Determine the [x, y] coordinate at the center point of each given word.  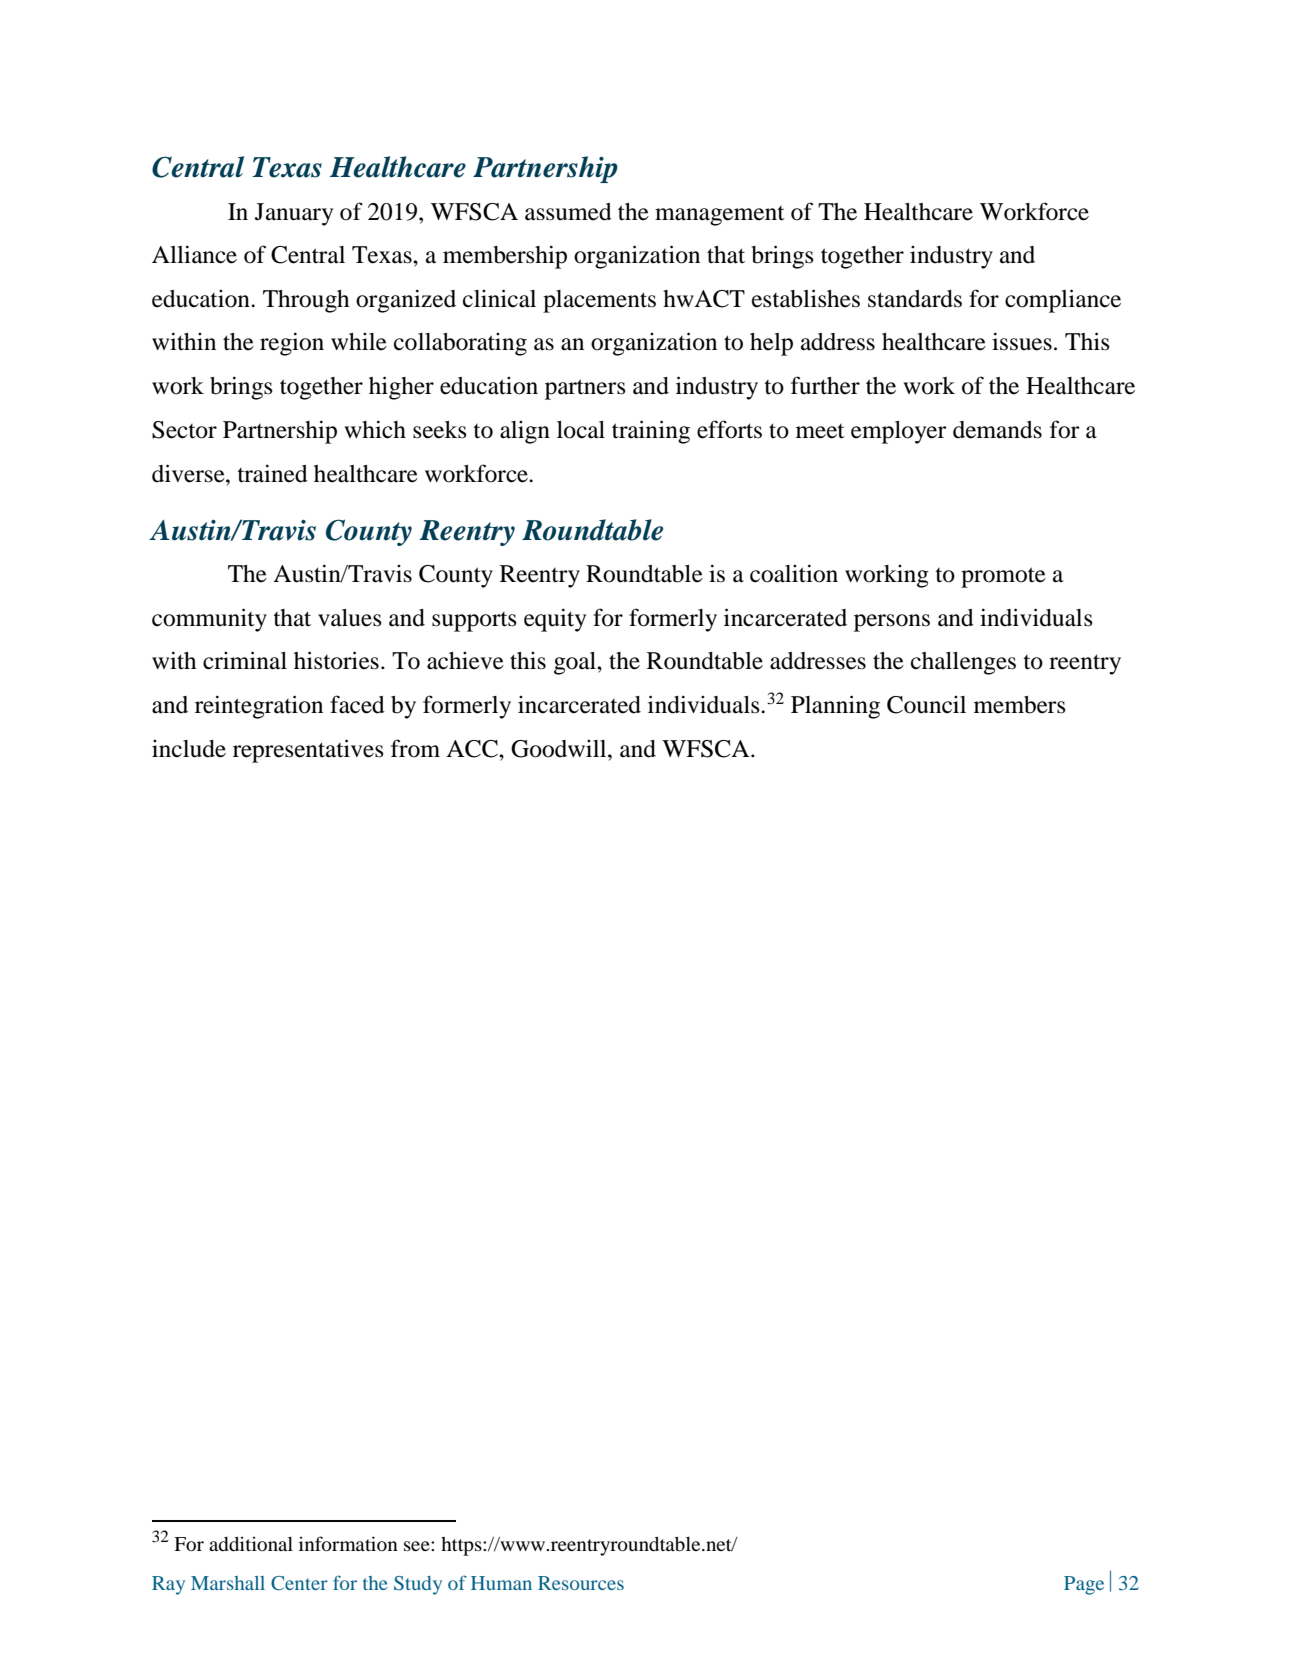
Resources [581, 1583]
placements [599, 301]
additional [251, 1543]
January [294, 214]
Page [1084, 1585]
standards [915, 299]
